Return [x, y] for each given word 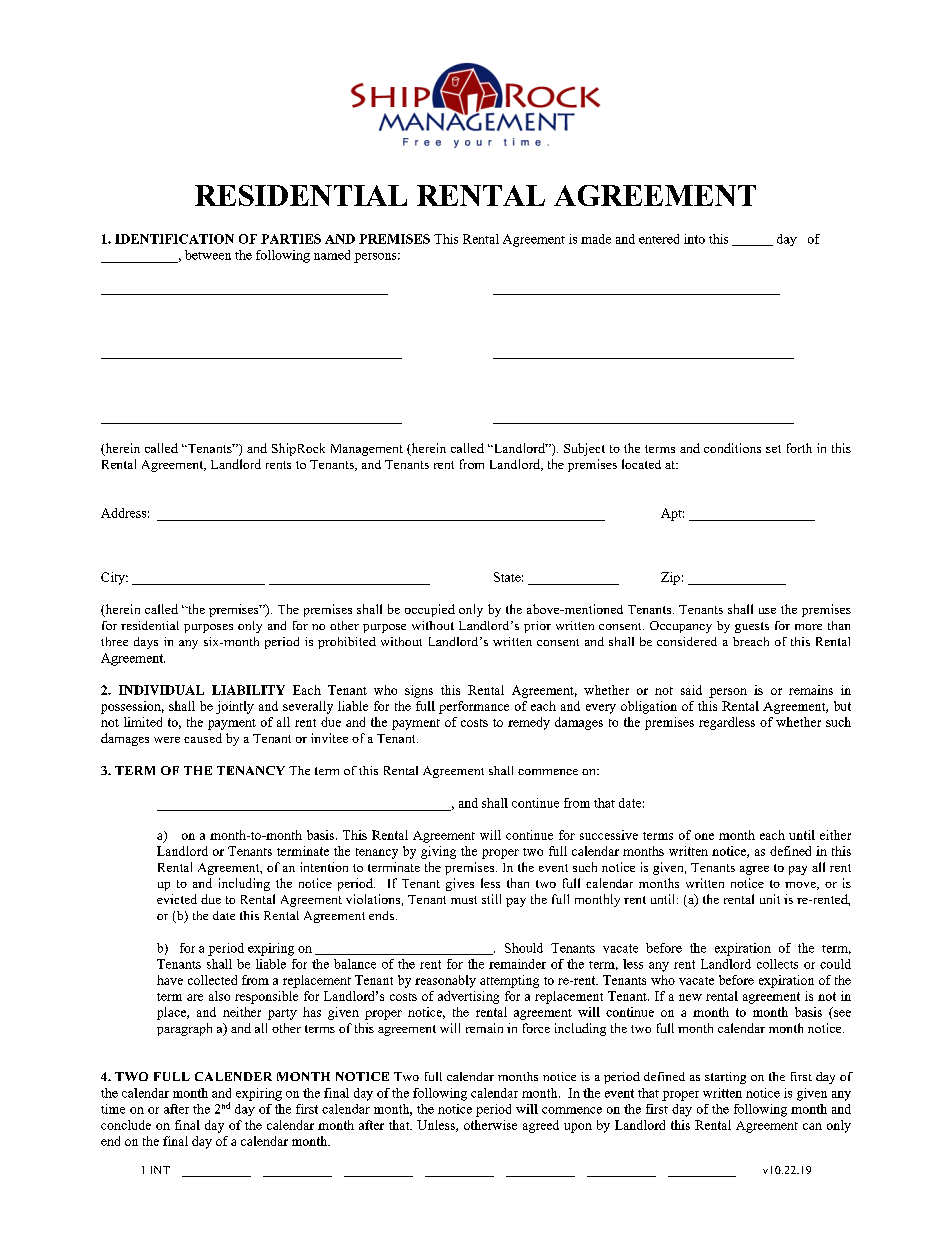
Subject [584, 449]
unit [770, 899]
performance [474, 707]
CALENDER [233, 1076]
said [691, 690]
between [208, 255]
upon [578, 1128]
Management [367, 450]
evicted [177, 899]
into [694, 239]
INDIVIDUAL [161, 690]
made [596, 239]
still [491, 899]
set [773, 449]
